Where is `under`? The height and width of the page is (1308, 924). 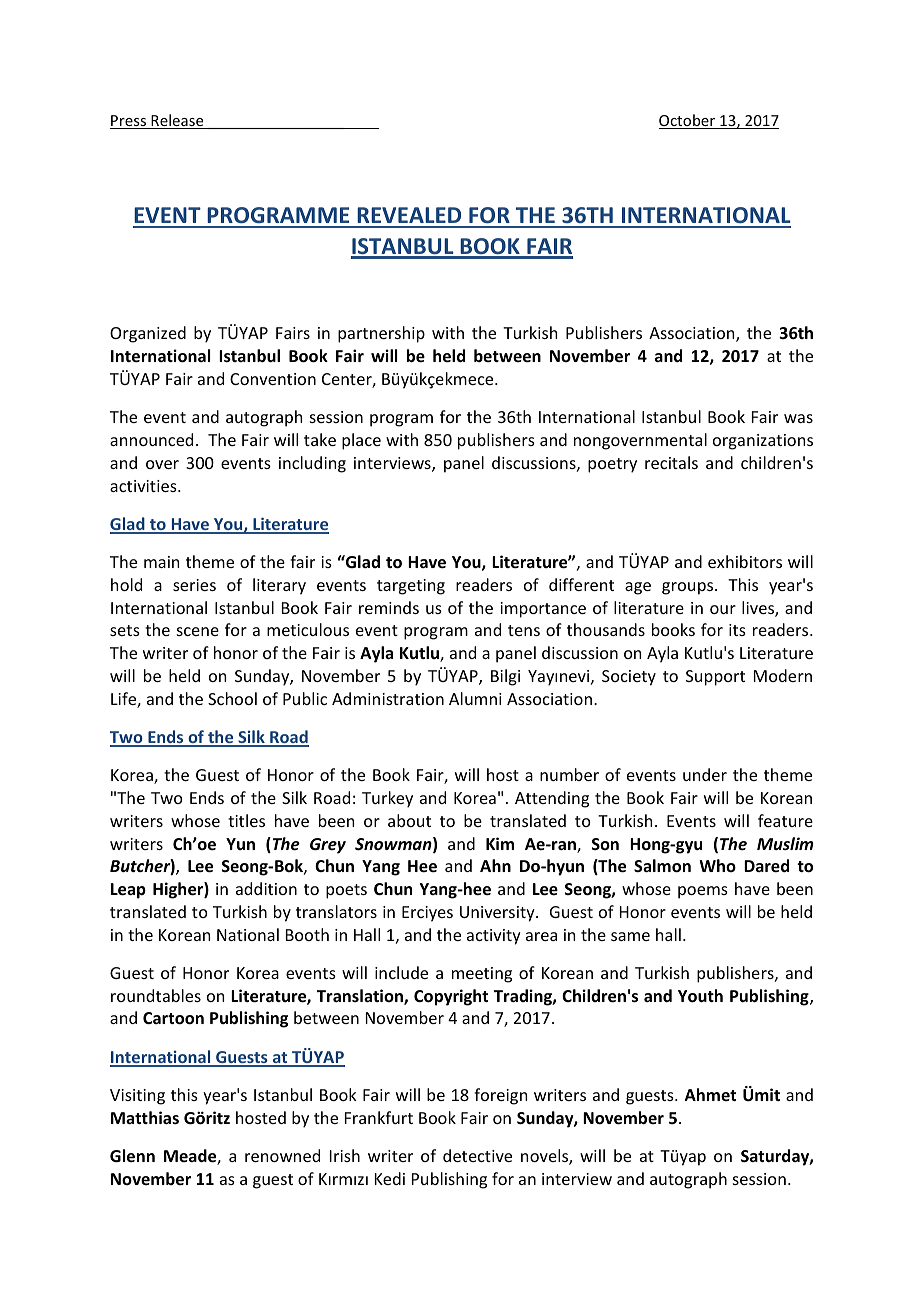 under is located at coordinates (705, 774).
